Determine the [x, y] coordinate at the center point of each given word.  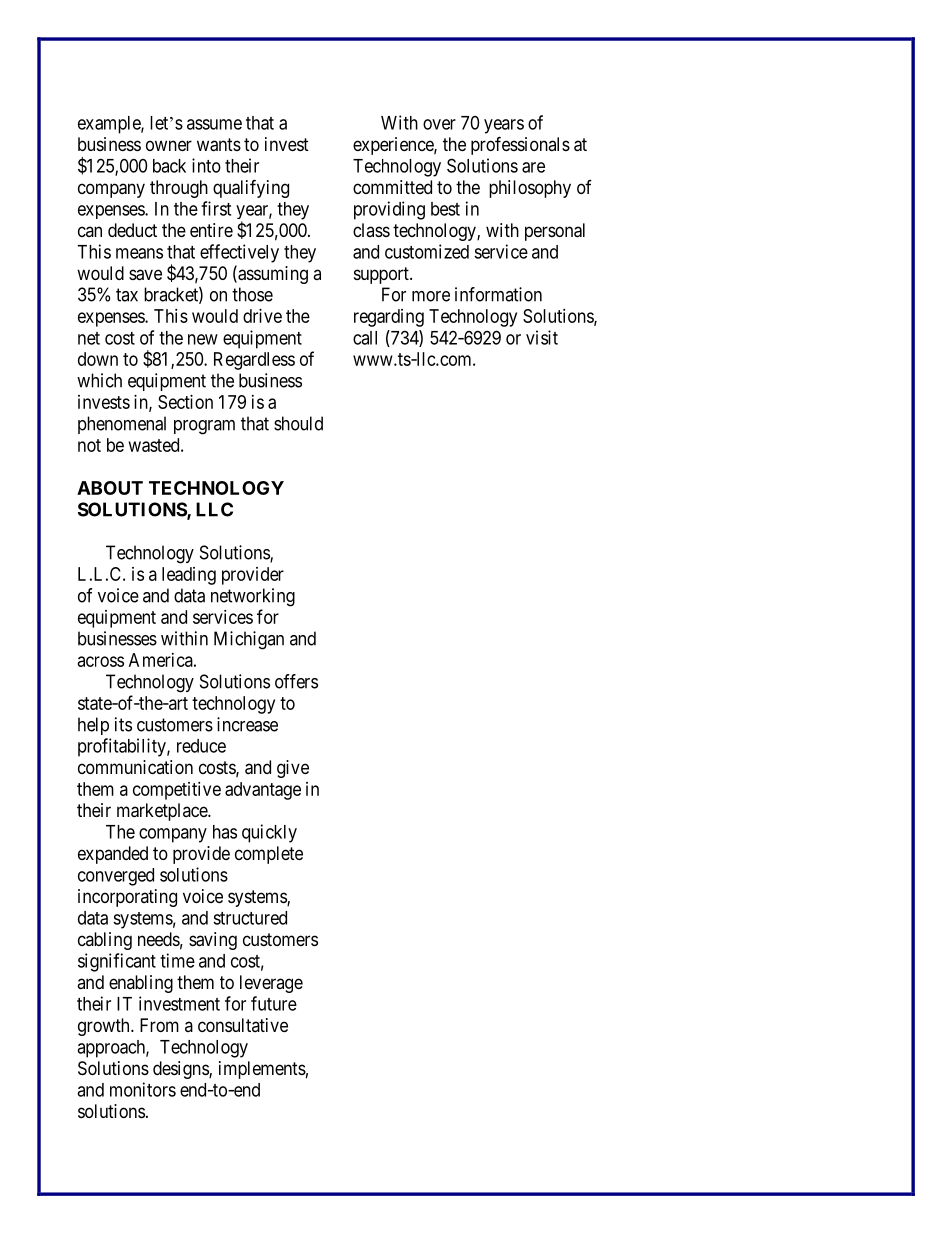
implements [262, 1070]
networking [253, 597]
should [298, 423]
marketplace [163, 812]
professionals [520, 145]
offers [296, 681]
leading [189, 576]
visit [542, 337]
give [293, 769]
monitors [143, 1089]
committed [392, 187]
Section [185, 402]
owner [169, 145]
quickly [269, 833]
